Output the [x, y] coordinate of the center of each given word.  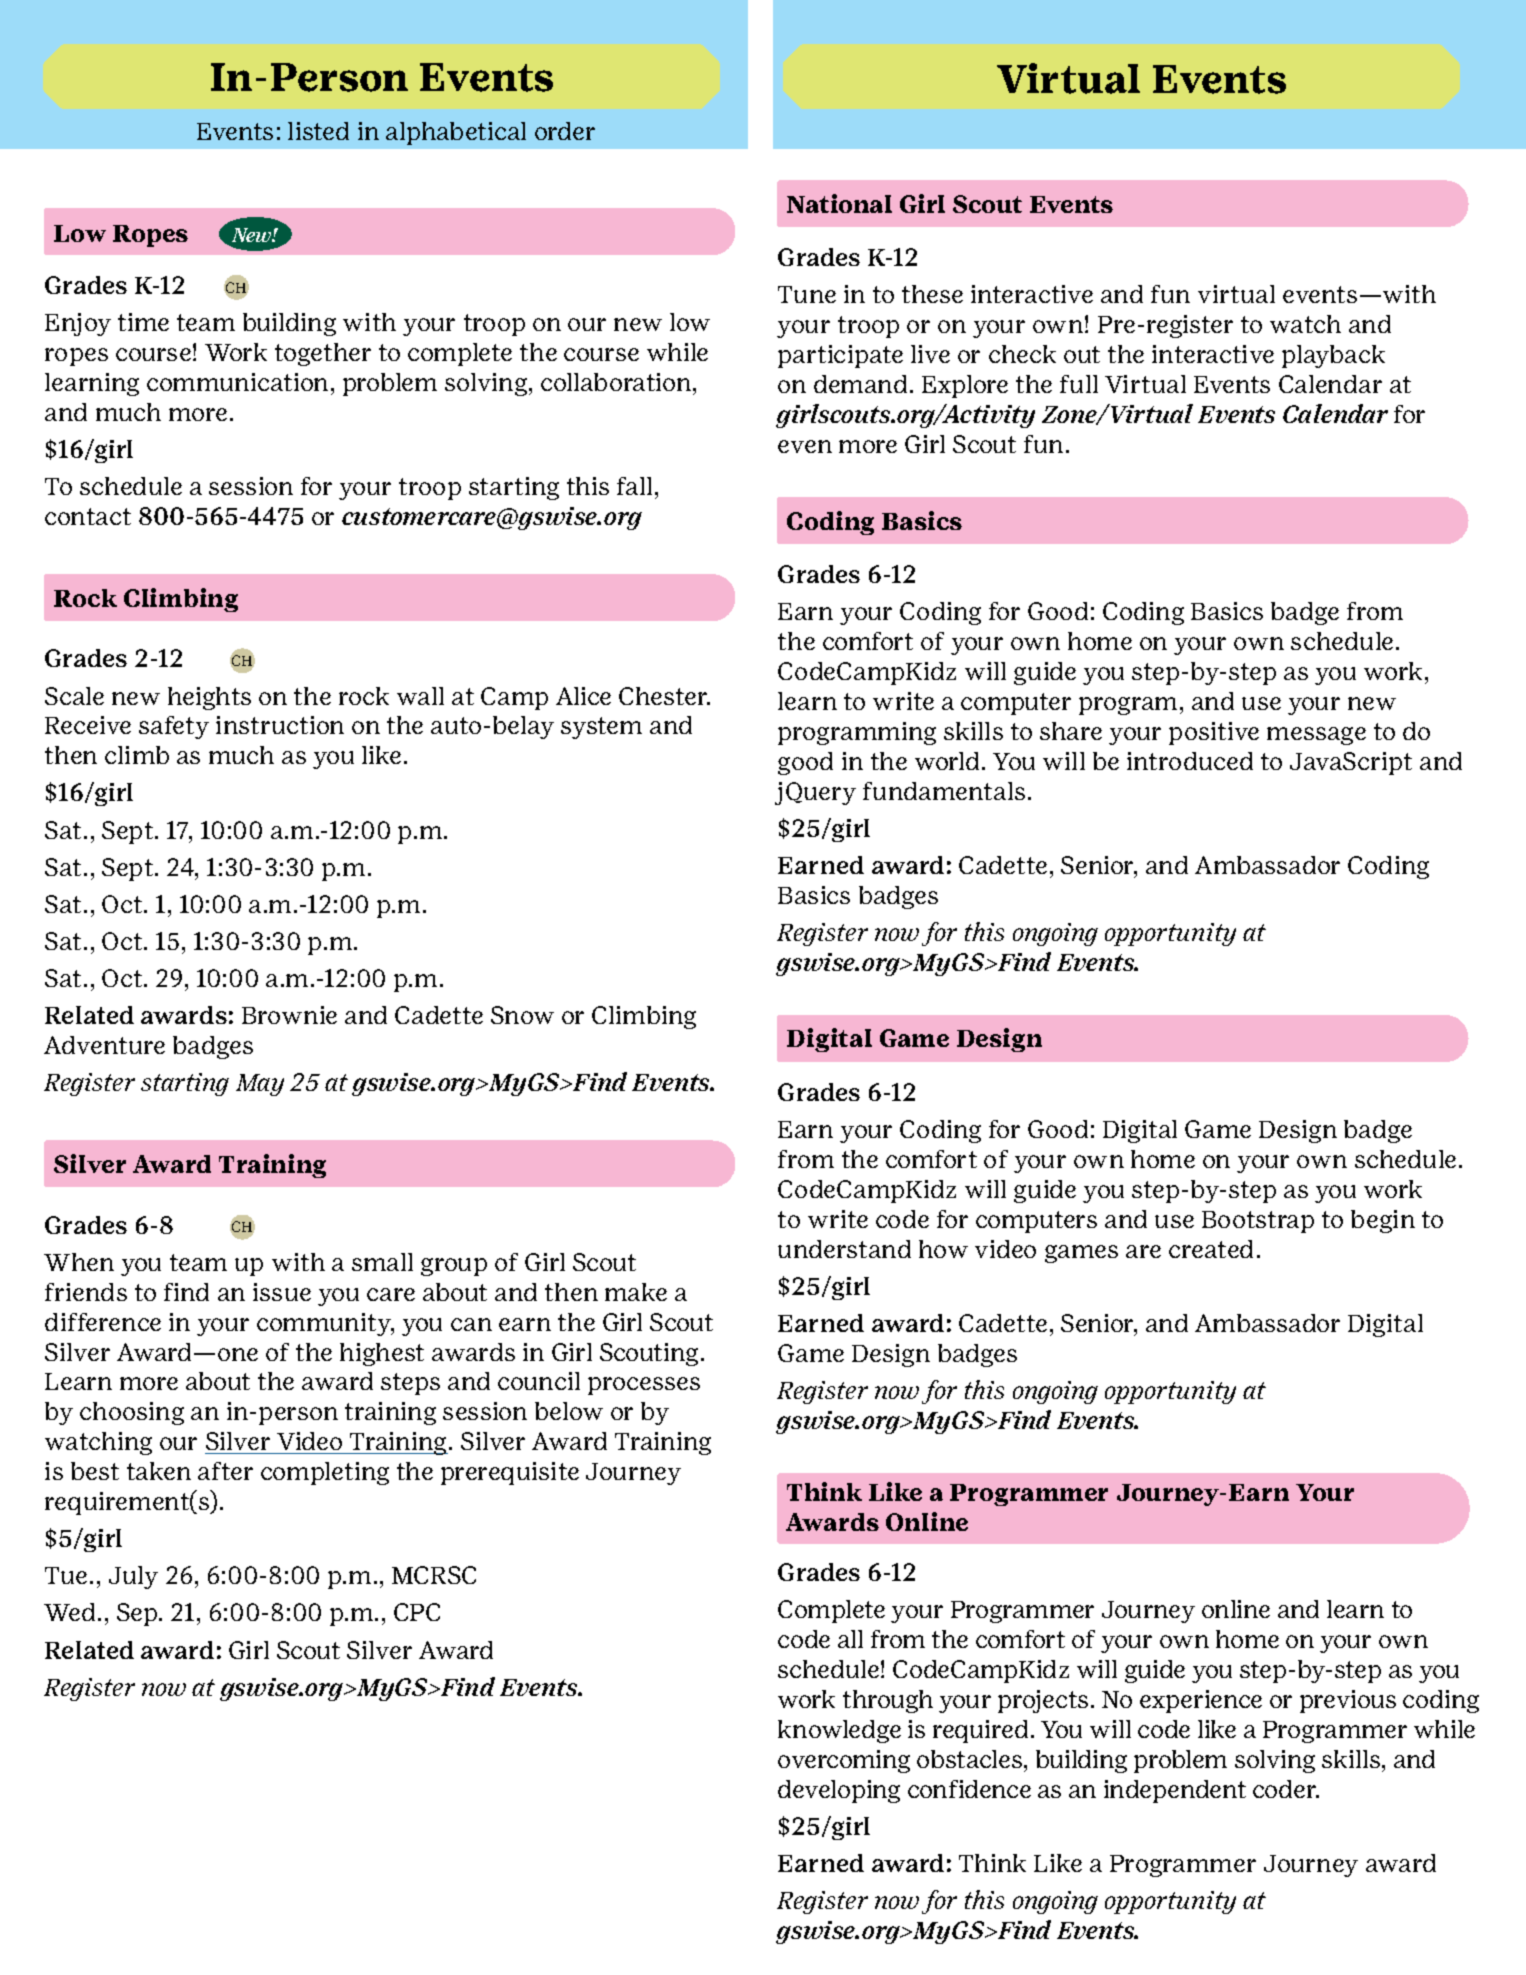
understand [844, 1249]
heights [209, 698]
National [839, 203]
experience [1201, 1701]
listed [318, 131]
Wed [69, 1612]
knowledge [839, 1731]
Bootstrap [1258, 1222]
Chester [664, 696]
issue [282, 1292]
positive [1214, 733]
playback [1333, 356]
